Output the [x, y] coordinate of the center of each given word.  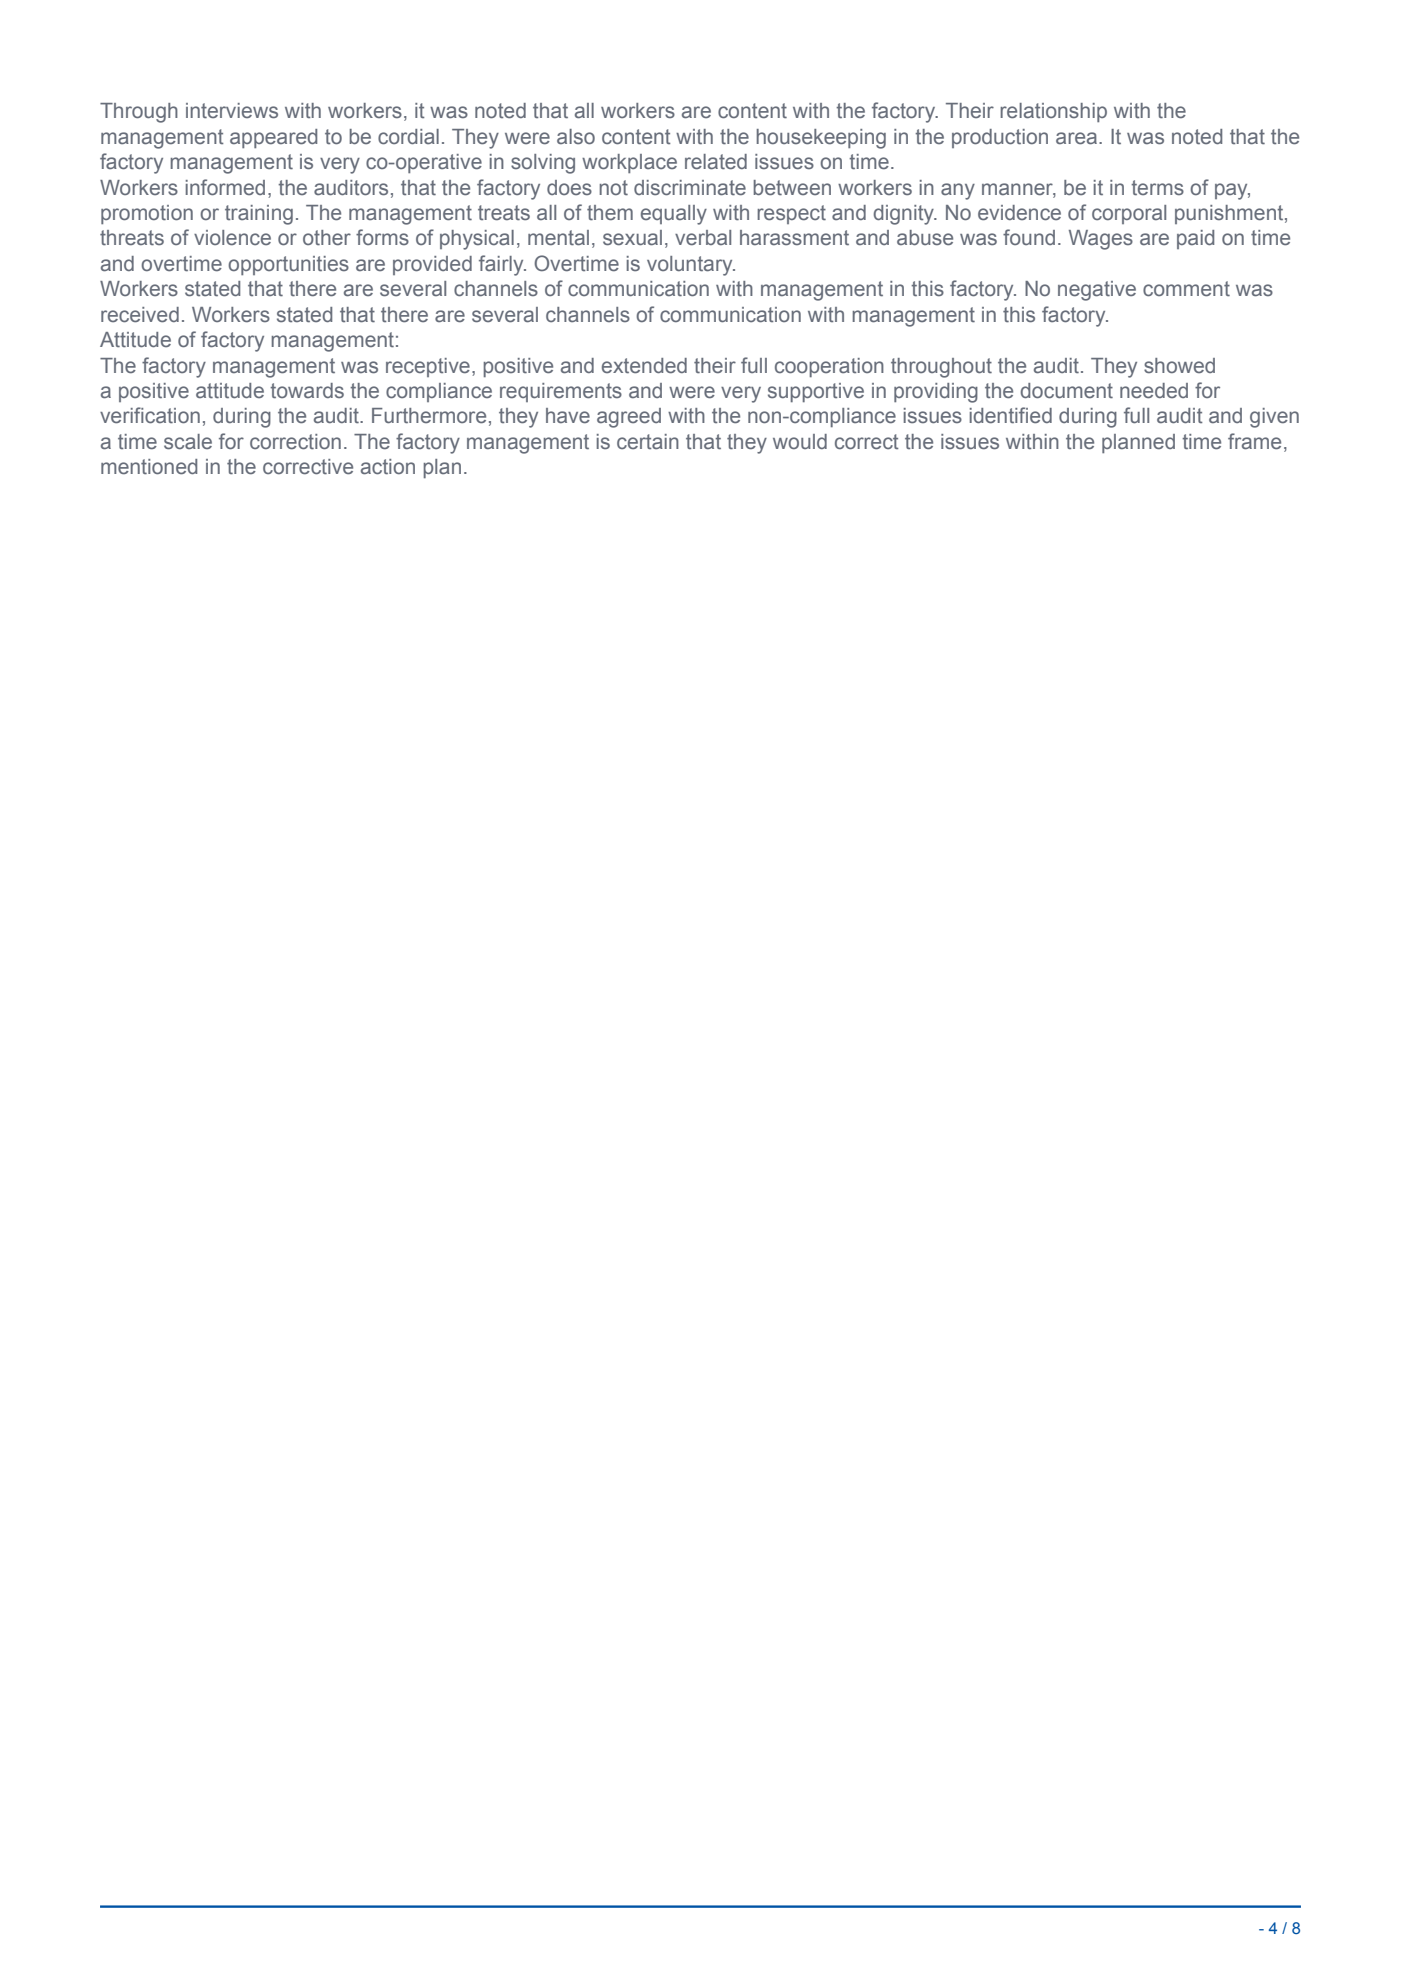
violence [232, 238]
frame [1254, 441]
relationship [1053, 112]
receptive [428, 367]
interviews [232, 111]
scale [188, 442]
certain [648, 441]
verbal [703, 238]
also [576, 136]
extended [644, 366]
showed [1179, 365]
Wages [1101, 240]
